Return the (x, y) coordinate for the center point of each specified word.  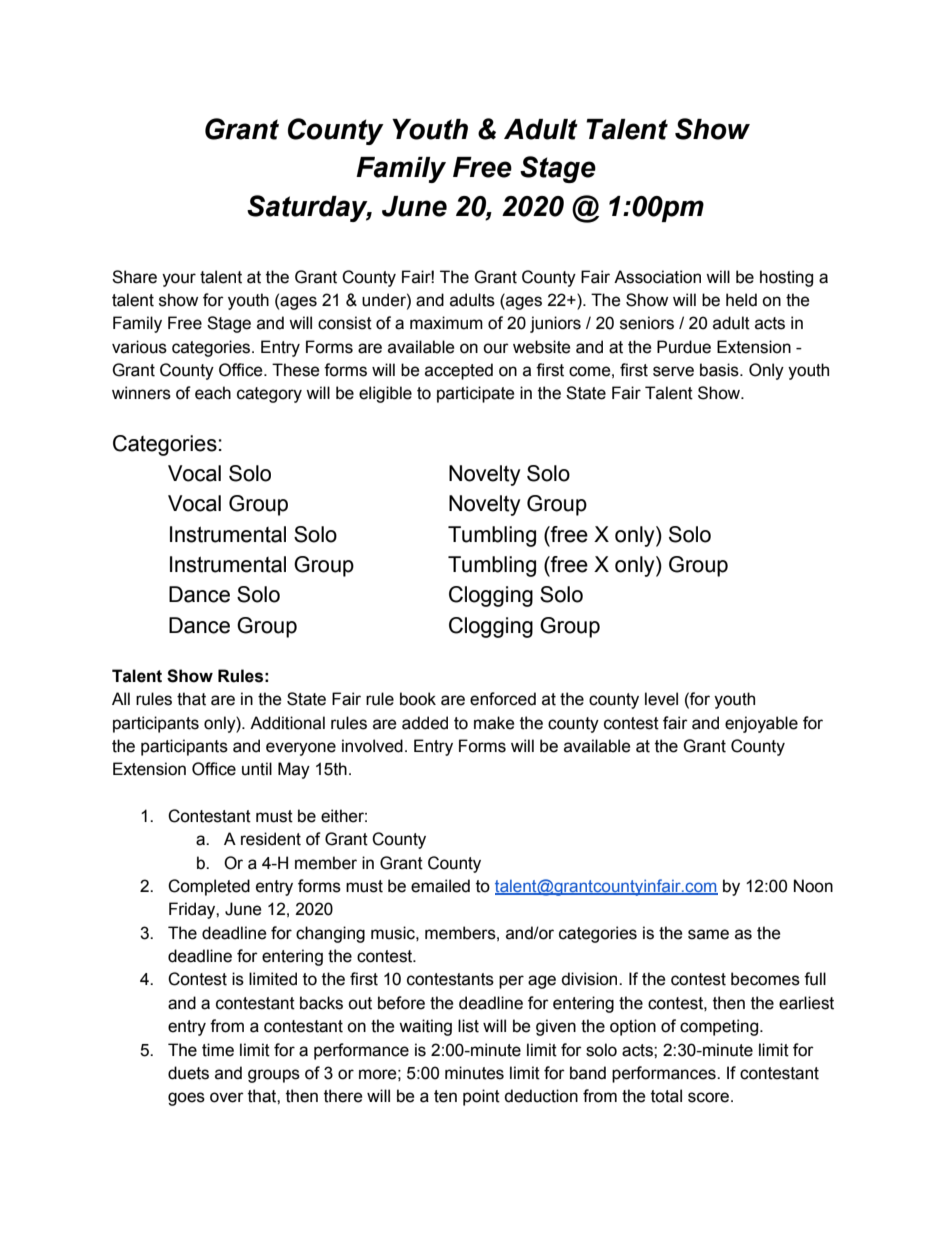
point (481, 1097)
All (121, 698)
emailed (440, 886)
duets (188, 1073)
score (710, 1097)
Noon (813, 886)
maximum (446, 323)
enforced (503, 699)
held (741, 300)
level (661, 699)
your (179, 280)
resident (271, 839)
